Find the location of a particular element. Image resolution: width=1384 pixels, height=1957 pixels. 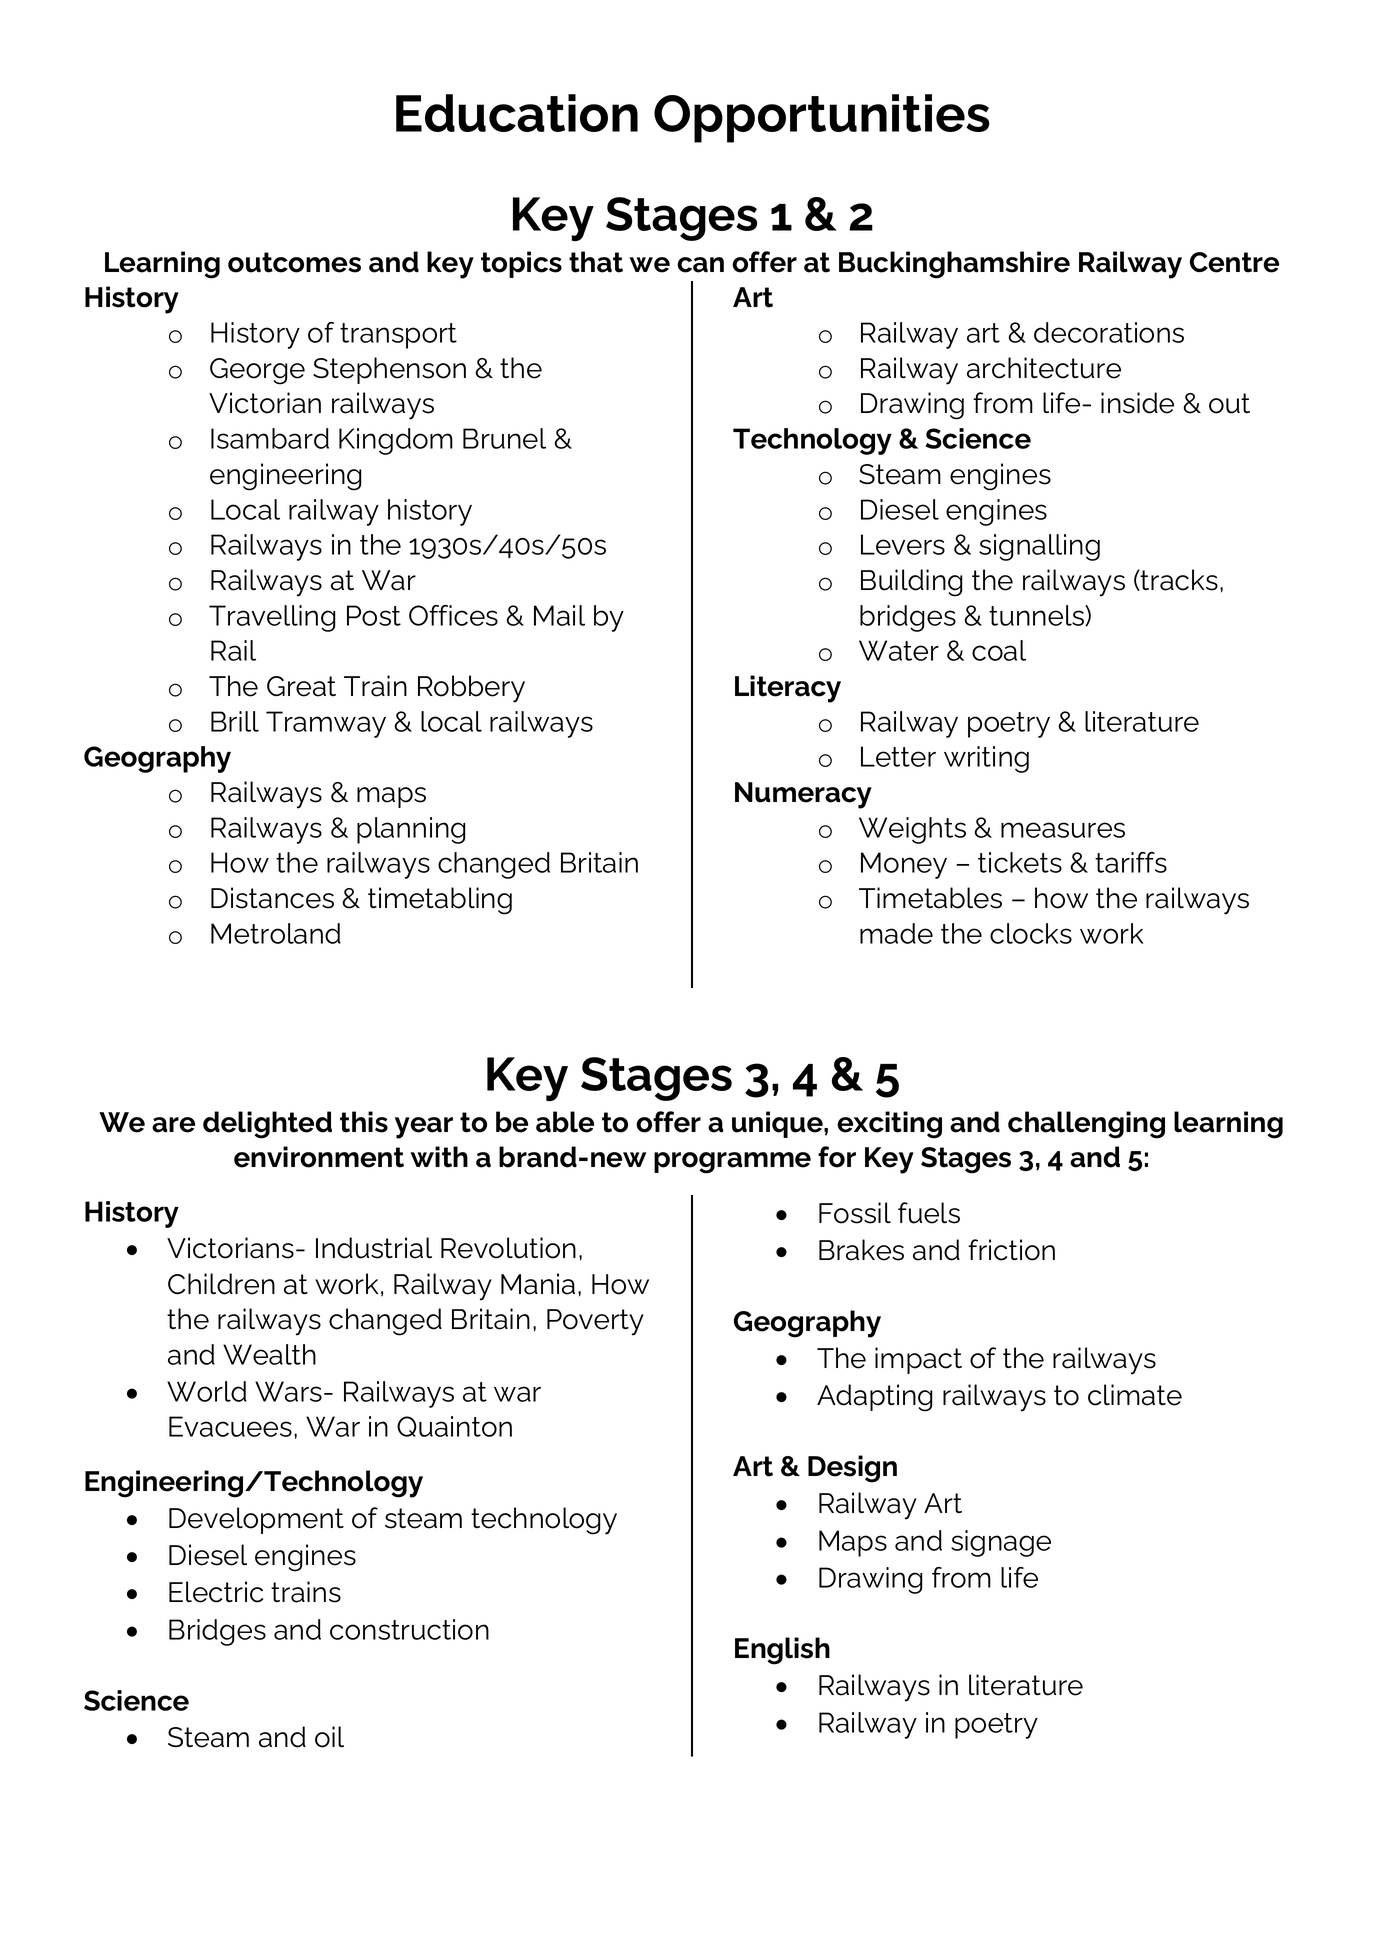

made is located at coordinates (896, 933).
